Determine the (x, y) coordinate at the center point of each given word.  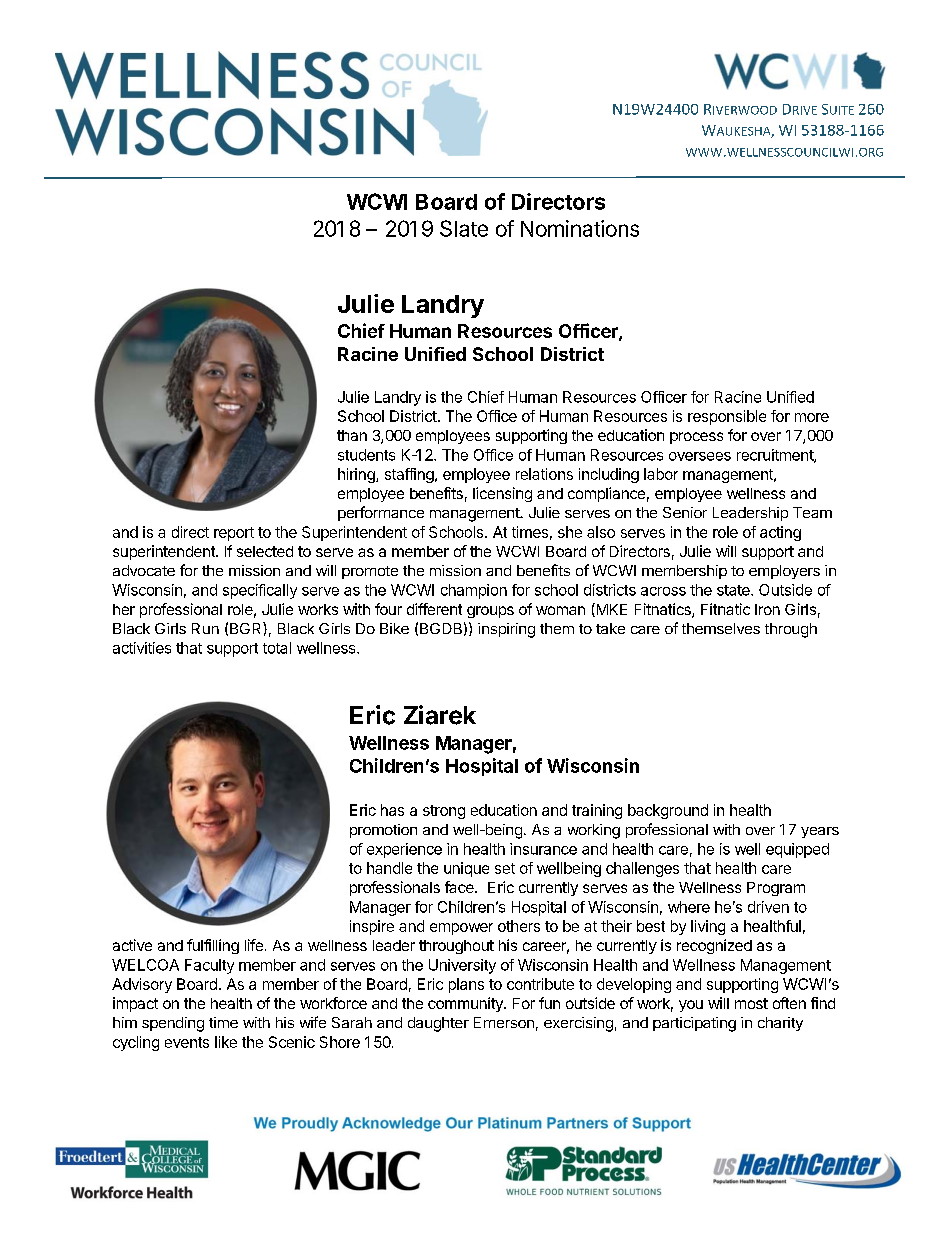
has (392, 810)
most (751, 1003)
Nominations (580, 228)
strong (444, 812)
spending (173, 1024)
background (668, 811)
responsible (727, 417)
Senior (685, 512)
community (466, 1004)
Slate (464, 228)
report (234, 534)
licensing (502, 494)
